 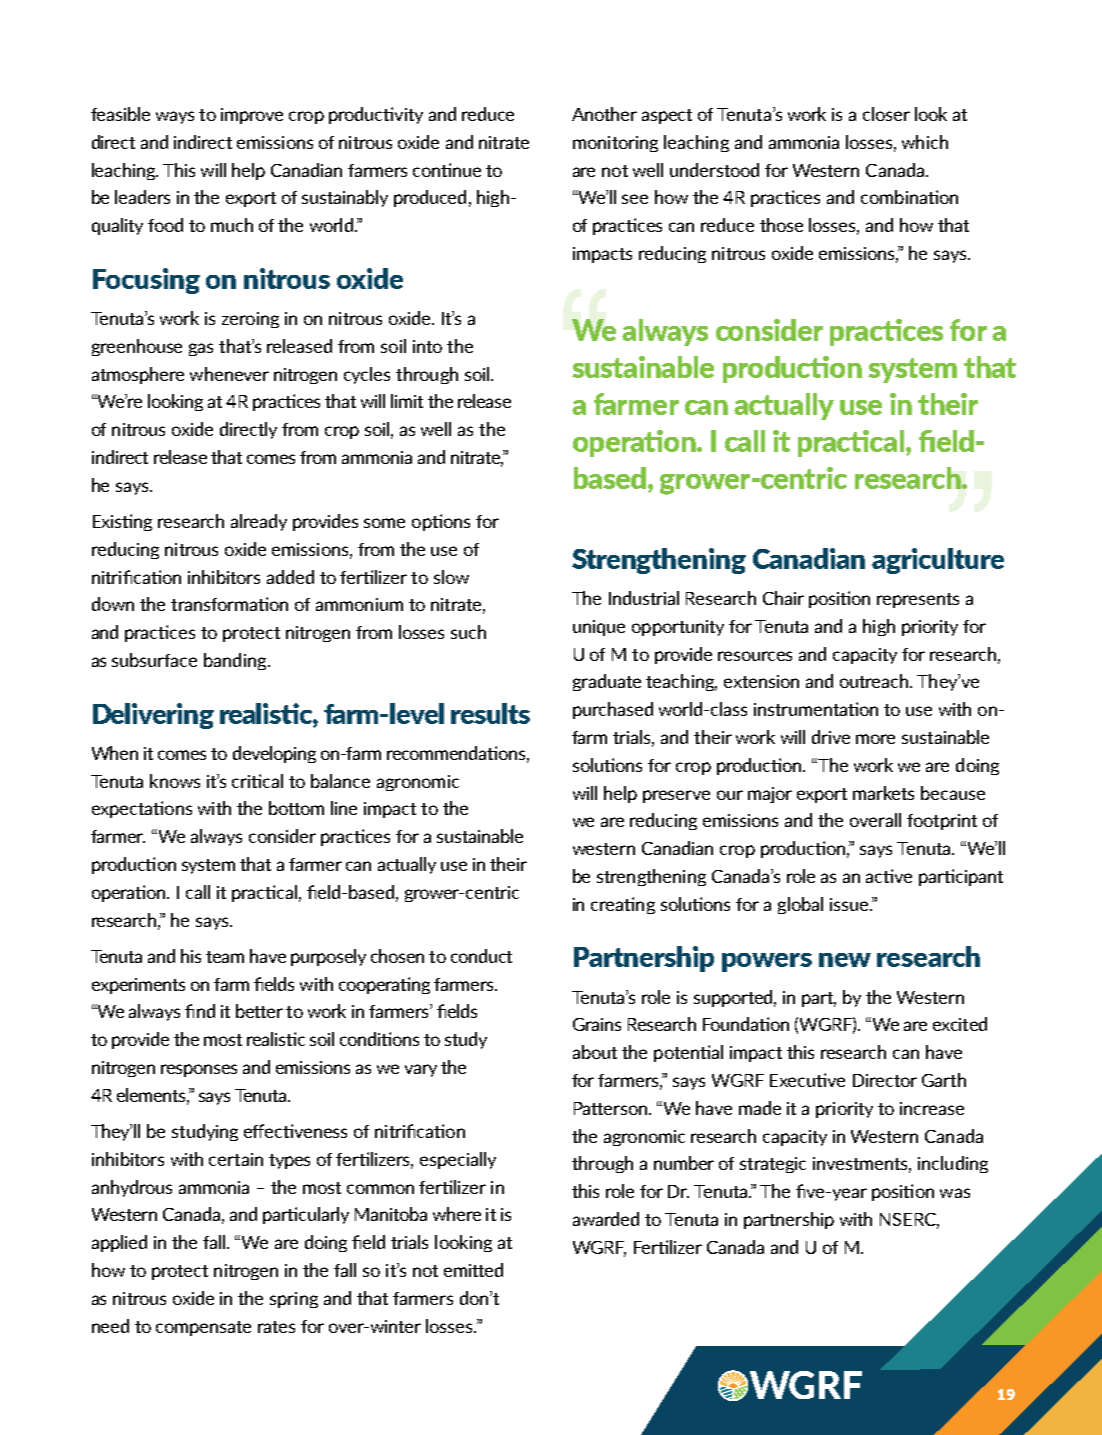 I want to click on improve, so click(x=252, y=116).
